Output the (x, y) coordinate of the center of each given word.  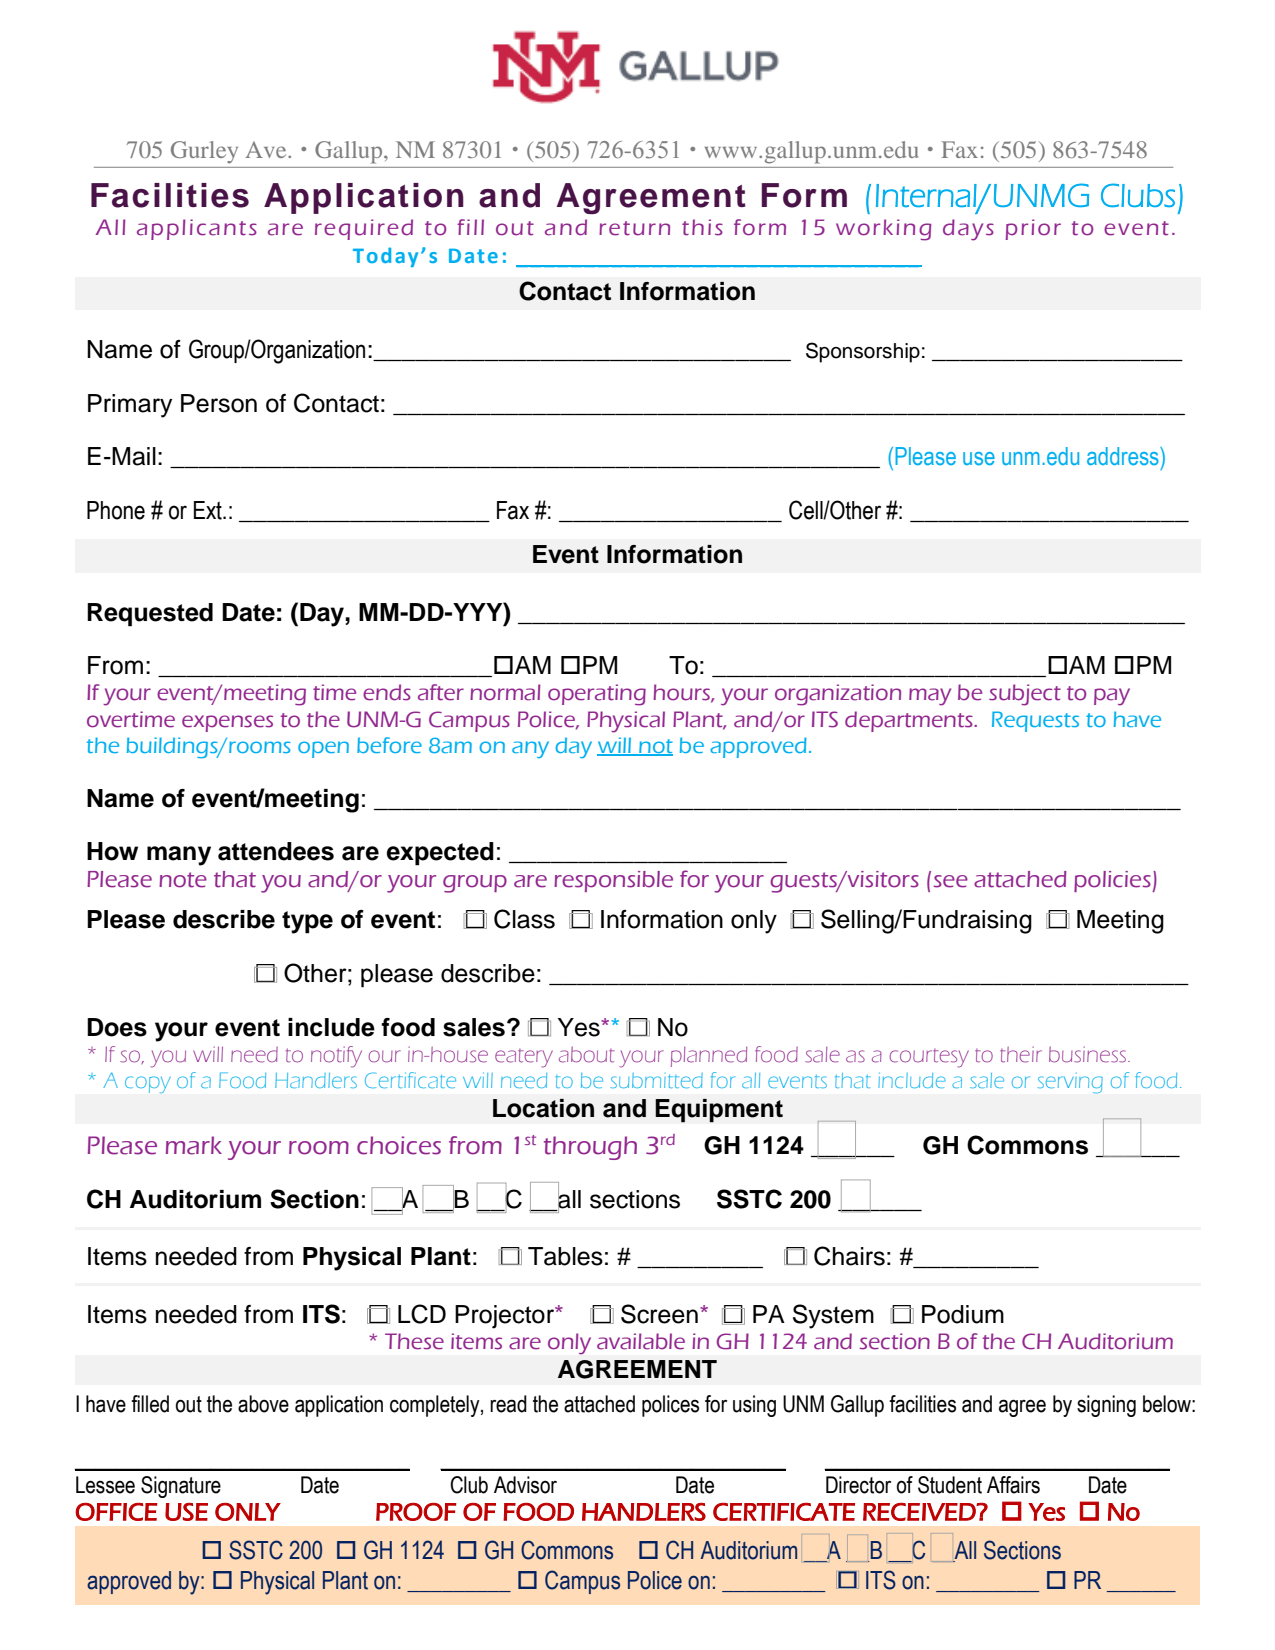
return (634, 228)
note (183, 880)
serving (1070, 1084)
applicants (197, 229)
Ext (209, 510)
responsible (613, 881)
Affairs (1013, 1485)
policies (1113, 881)
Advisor (525, 1485)
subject (1025, 695)
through (590, 1148)
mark (194, 1145)
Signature (181, 1487)
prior (1033, 229)
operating (597, 695)
